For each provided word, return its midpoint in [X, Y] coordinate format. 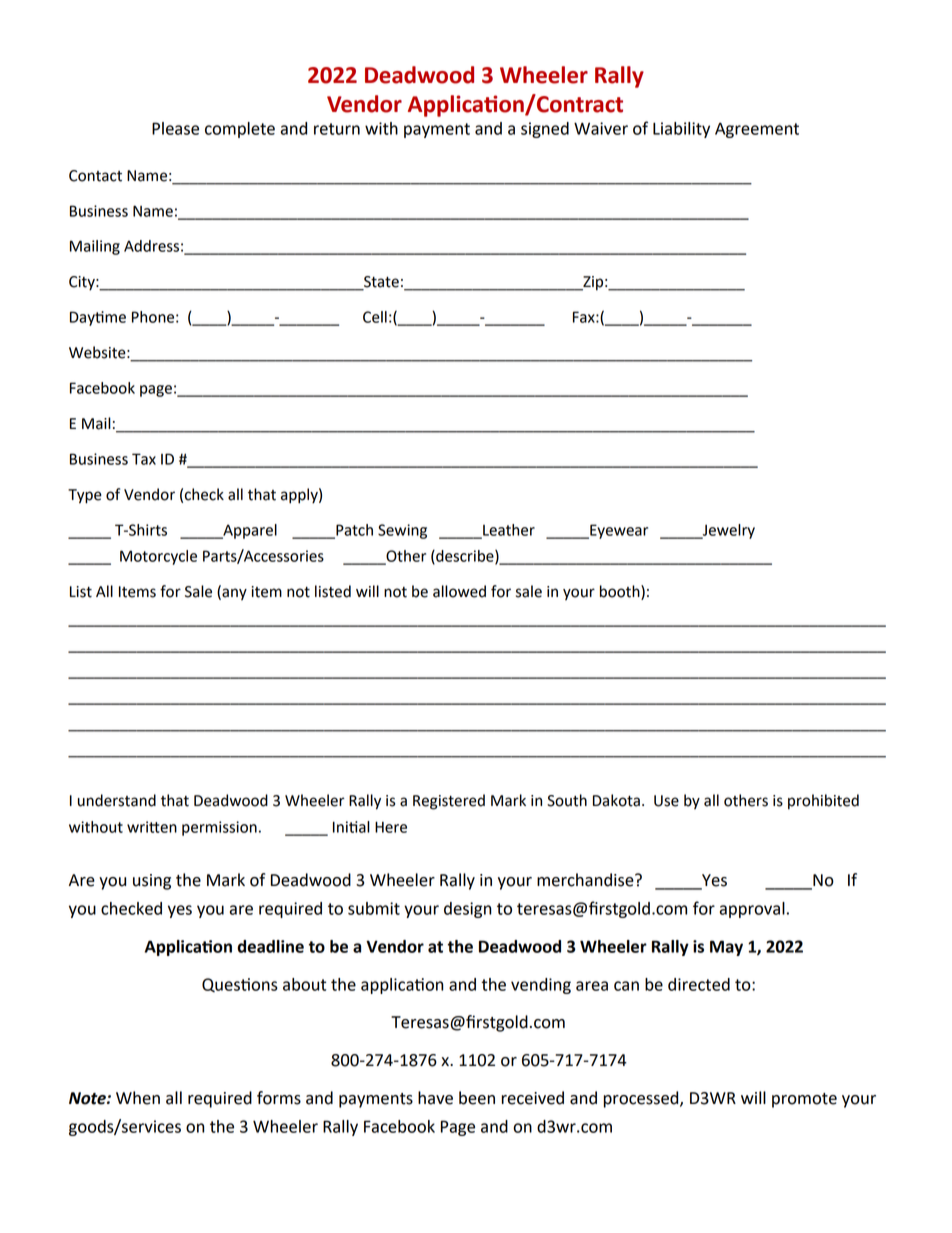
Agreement [757, 130]
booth [621, 592]
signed [545, 130]
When [138, 1098]
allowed [459, 591]
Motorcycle [158, 557]
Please [175, 128]
